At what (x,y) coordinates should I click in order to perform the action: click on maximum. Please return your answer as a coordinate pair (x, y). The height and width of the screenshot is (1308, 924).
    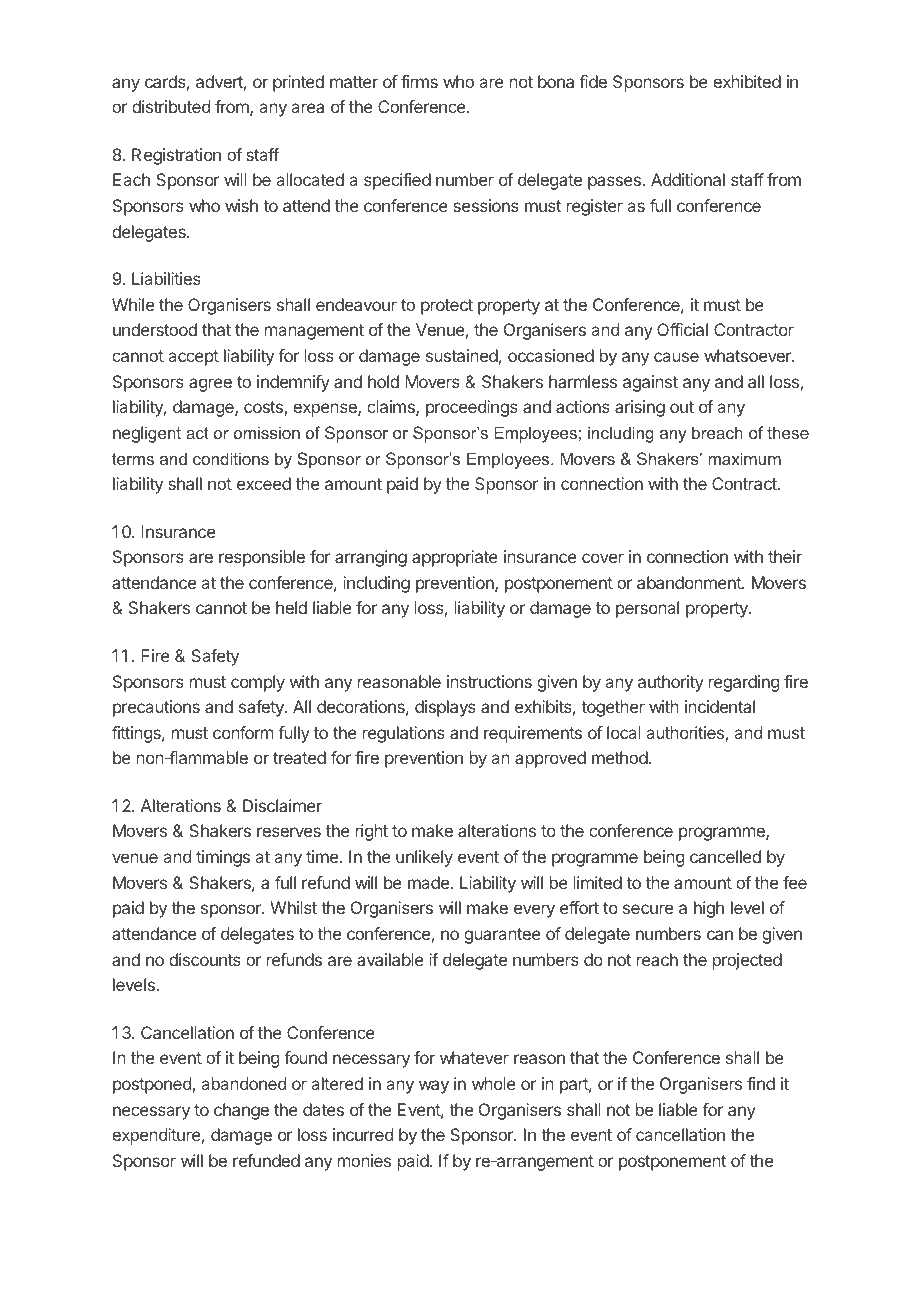
    Looking at the image, I should click on (744, 458).
